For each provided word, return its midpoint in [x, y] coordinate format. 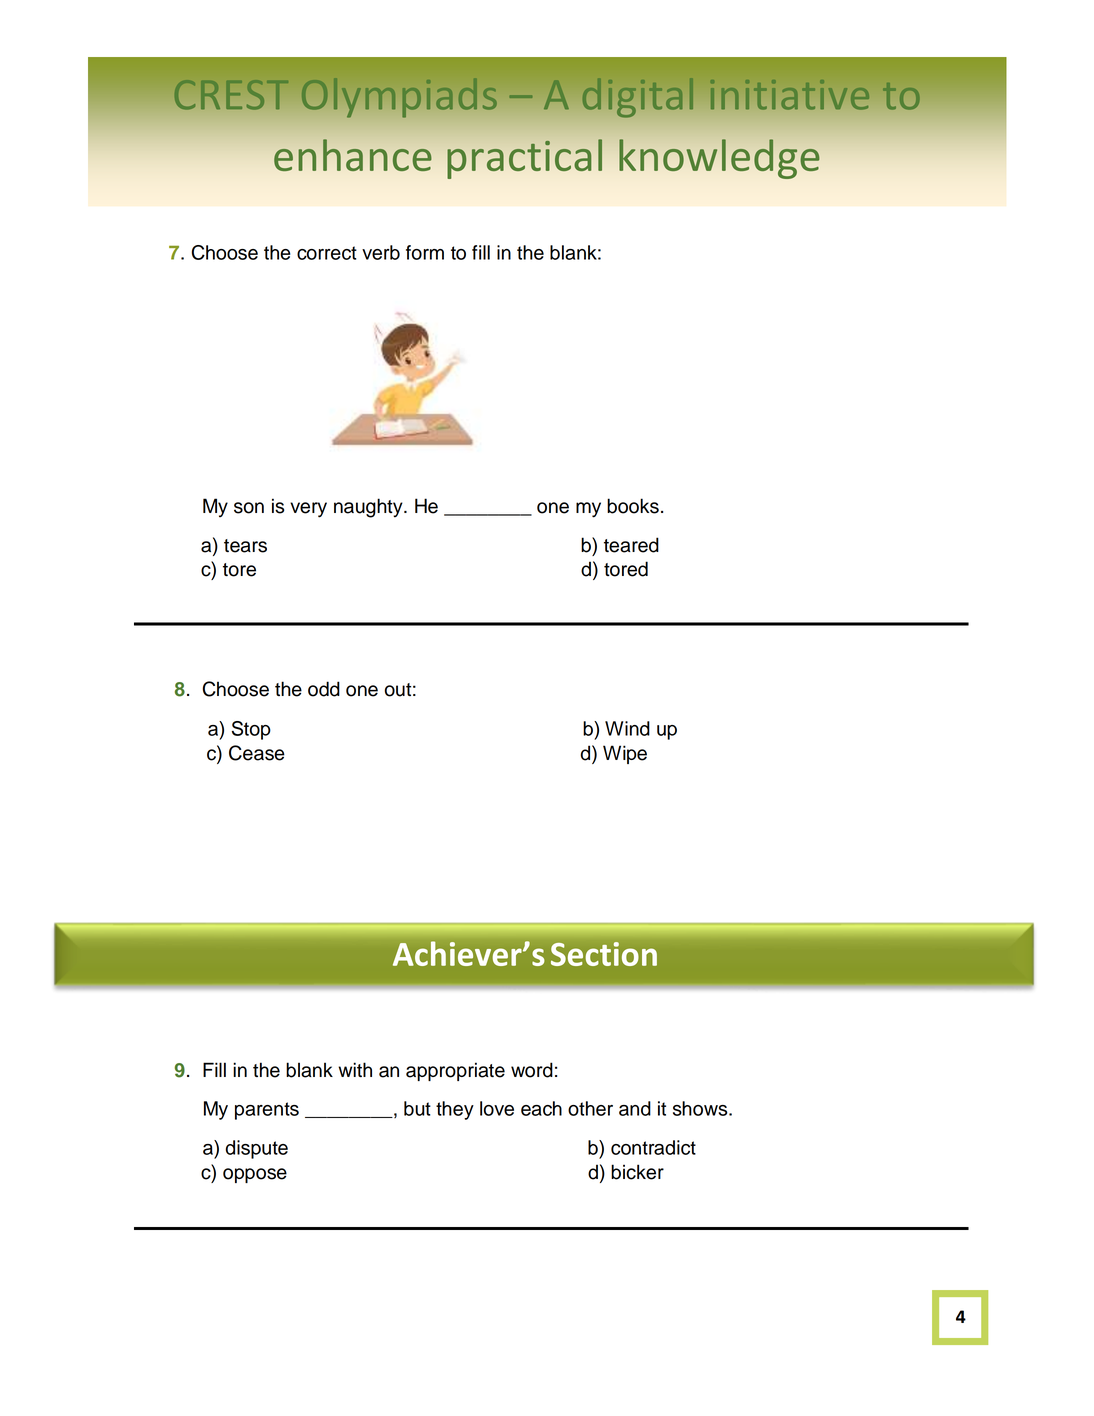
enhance [353, 155]
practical [524, 159]
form [425, 252]
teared [631, 545]
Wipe [625, 754]
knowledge [719, 159]
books [633, 506]
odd [324, 689]
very [308, 510]
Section [604, 954]
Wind [627, 728]
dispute [257, 1149]
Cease [257, 753]
